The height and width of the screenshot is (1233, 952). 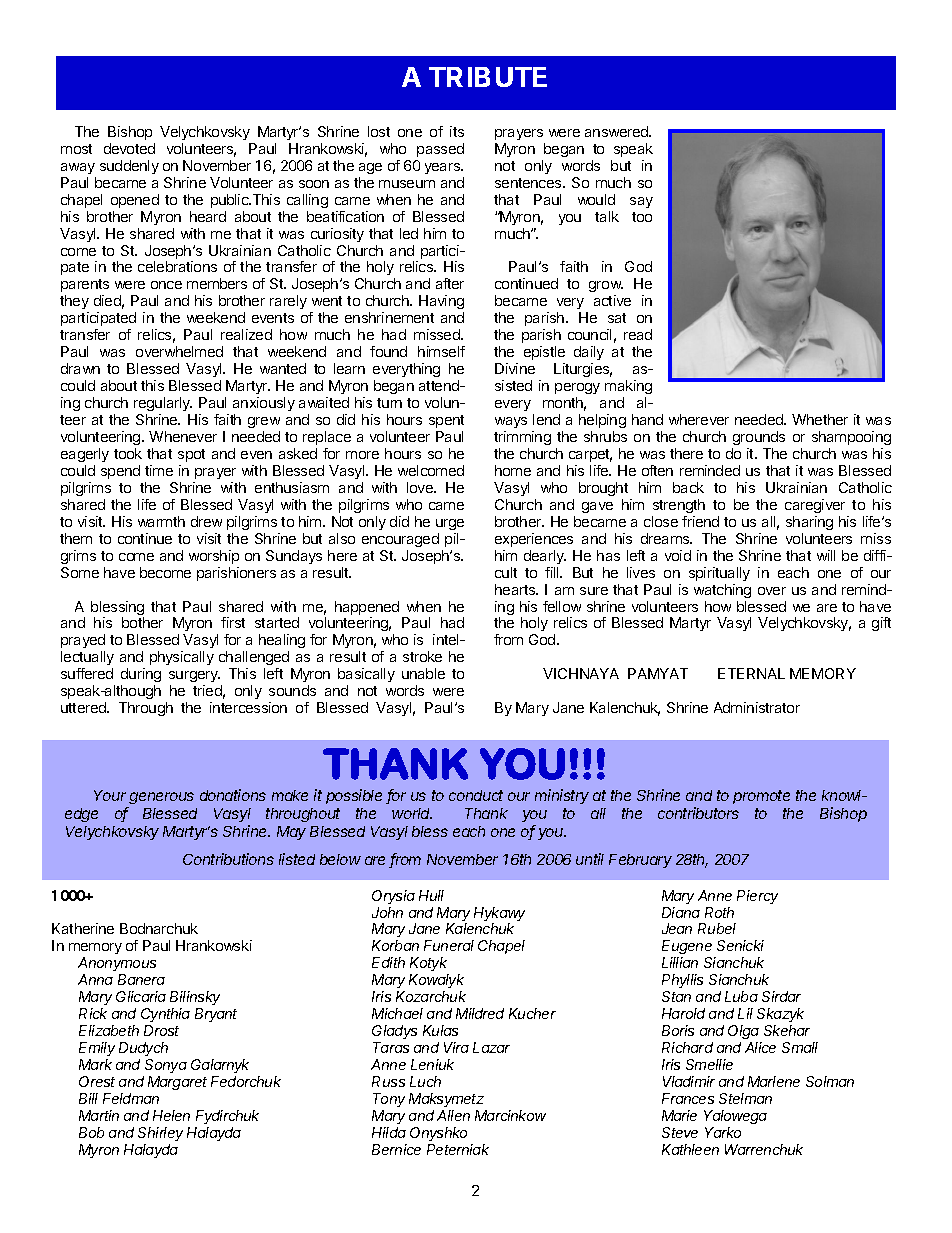 What do you see at coordinates (389, 1132) in the screenshot?
I see `Hilda` at bounding box center [389, 1132].
